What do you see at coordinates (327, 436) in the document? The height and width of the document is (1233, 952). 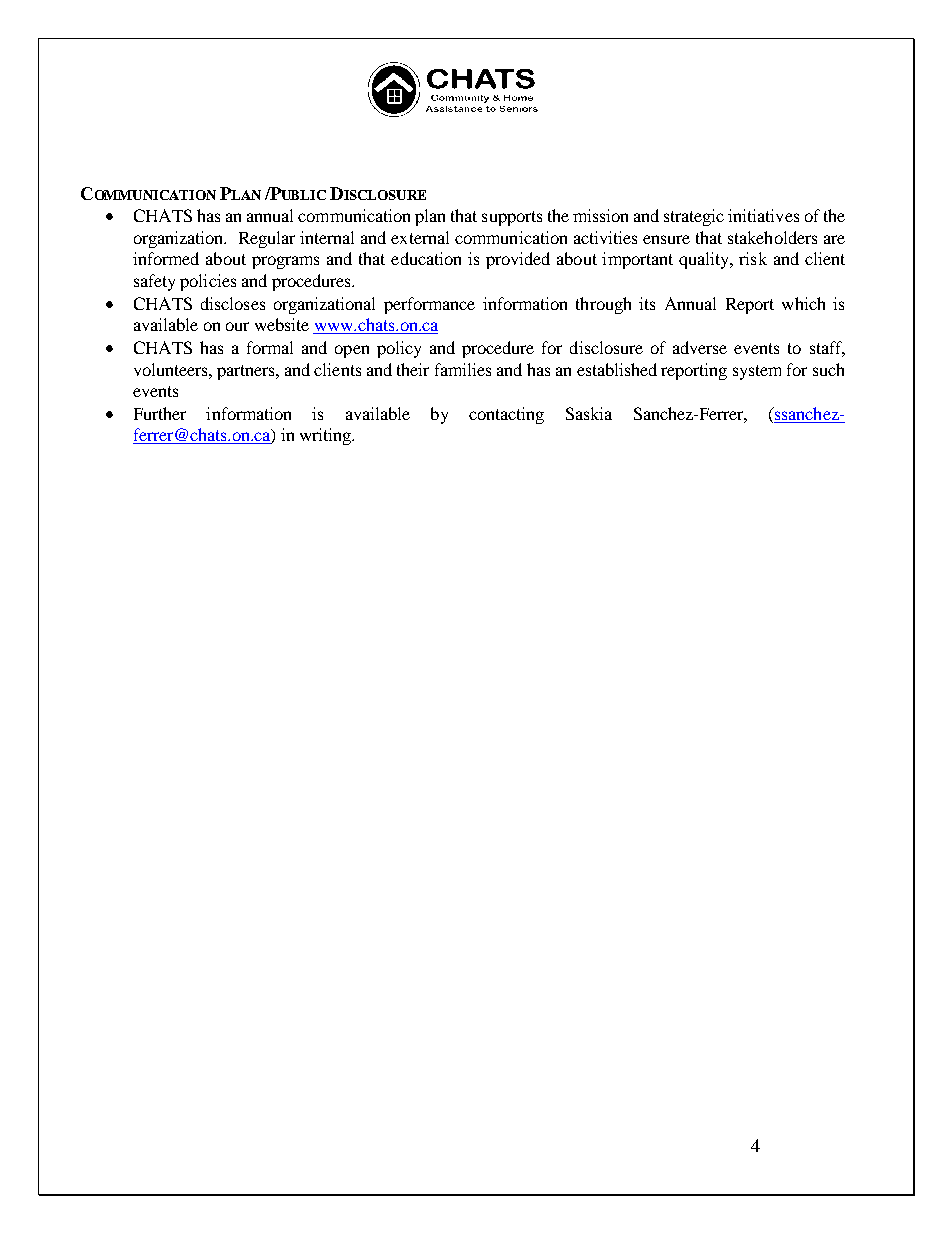 I see `writing` at bounding box center [327, 436].
